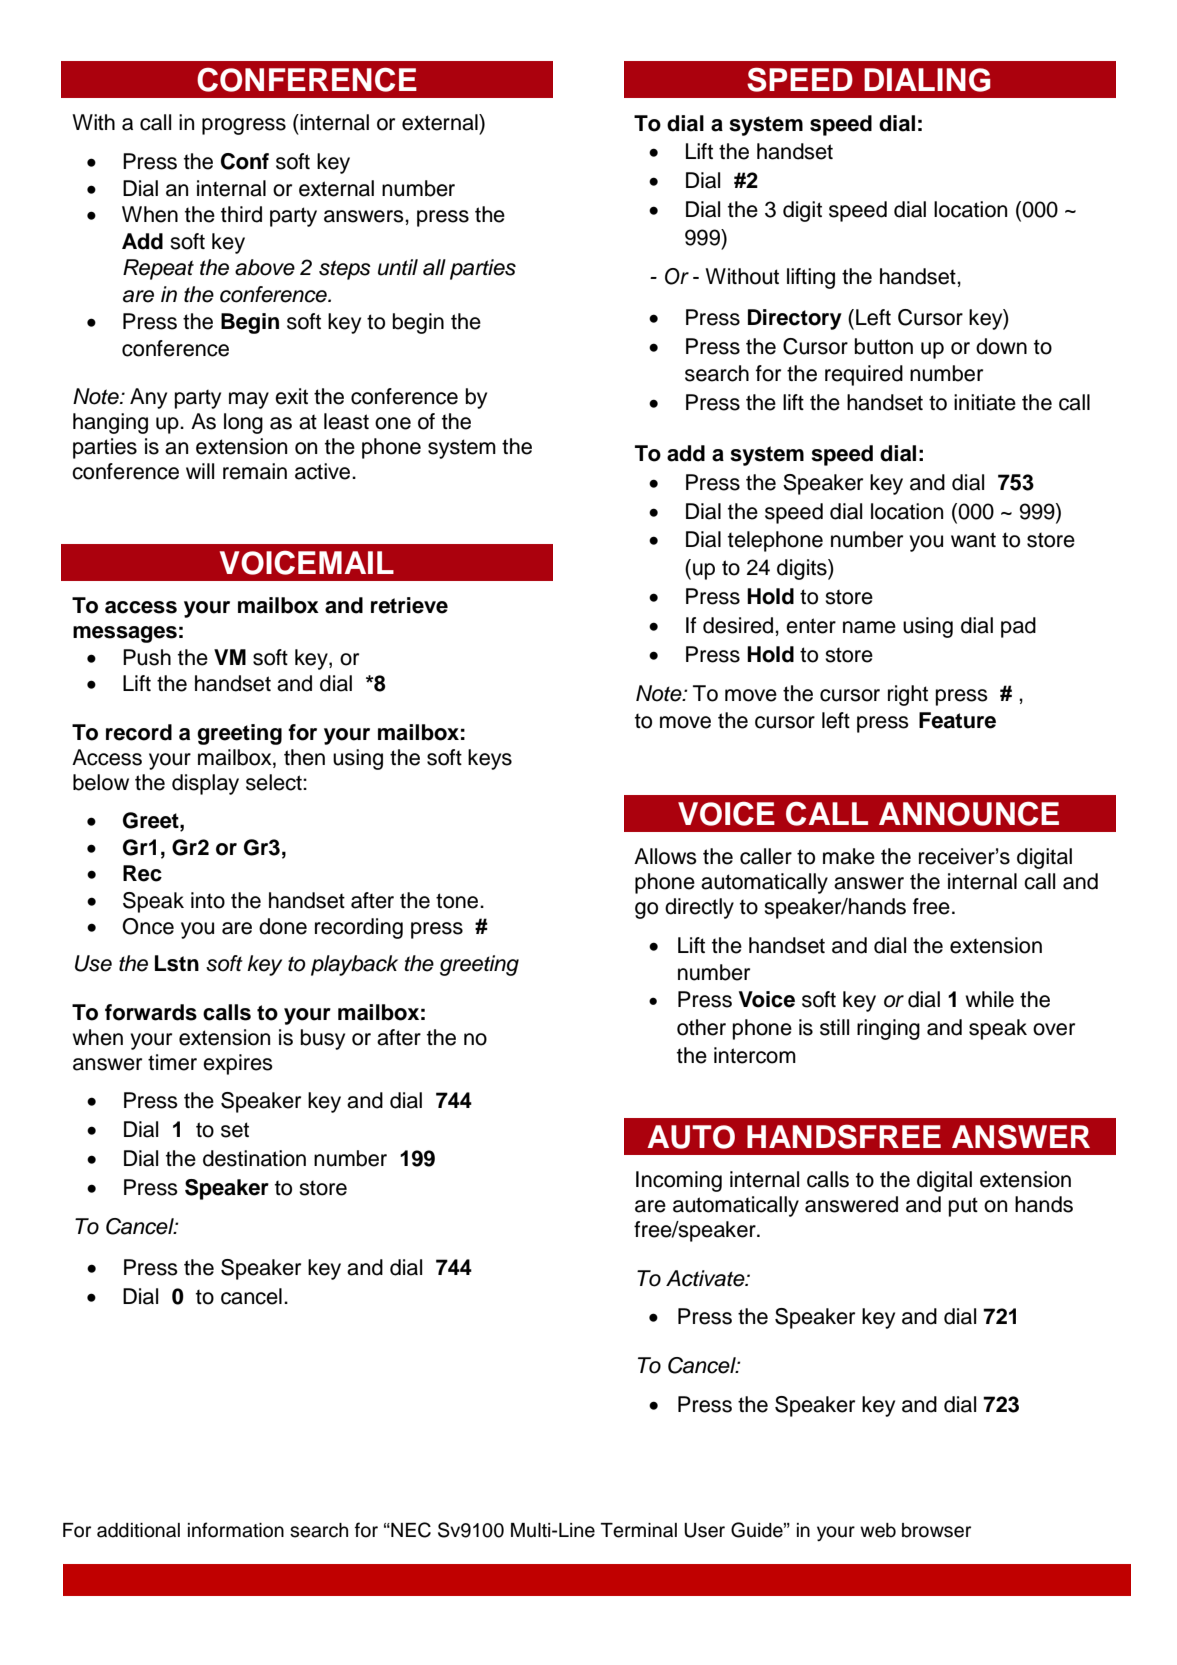 The width and height of the page is (1177, 1665). What do you see at coordinates (244, 126) in the page?
I see `progress` at bounding box center [244, 126].
